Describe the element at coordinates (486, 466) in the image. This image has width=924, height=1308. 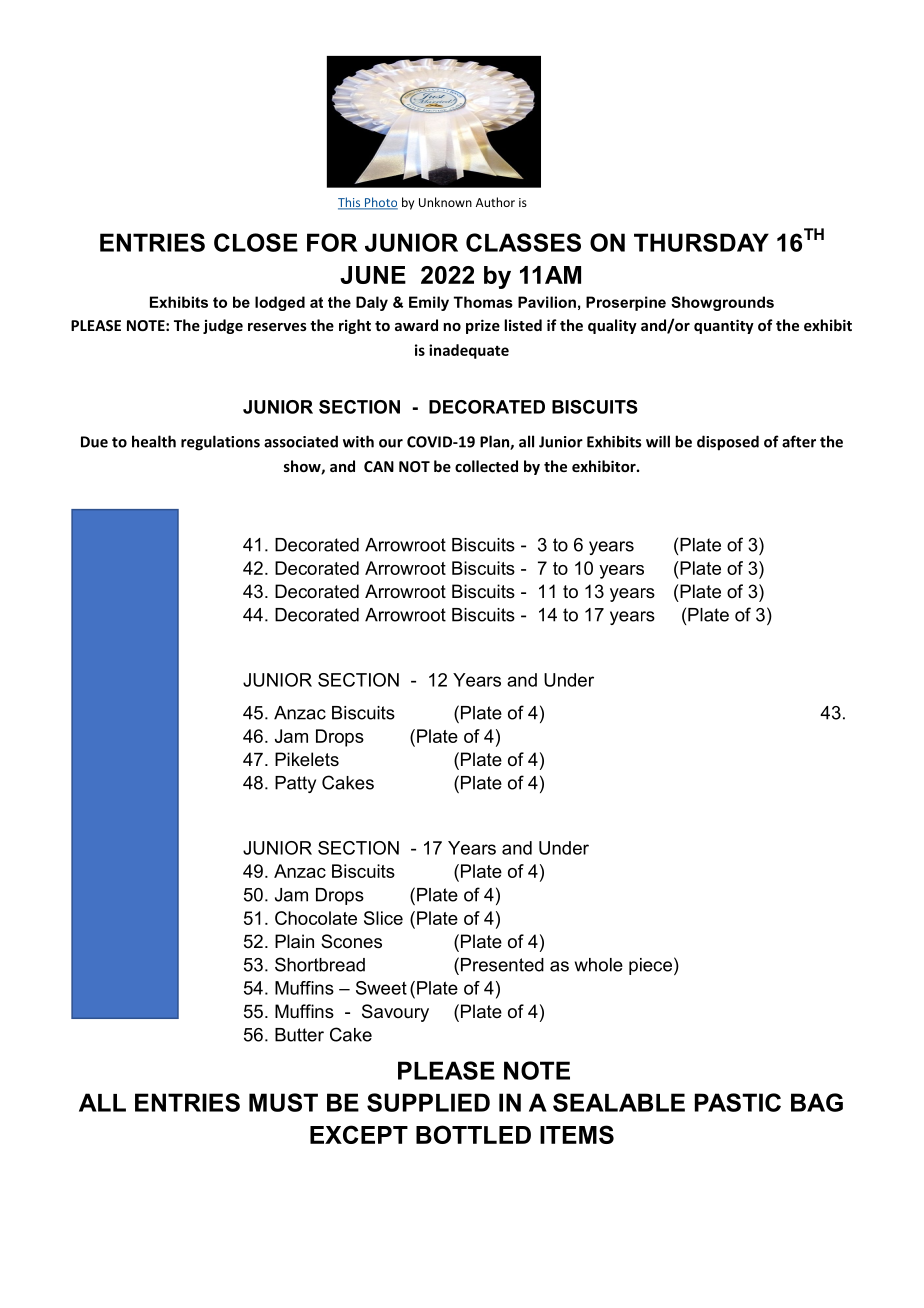
I see `collected` at that location.
